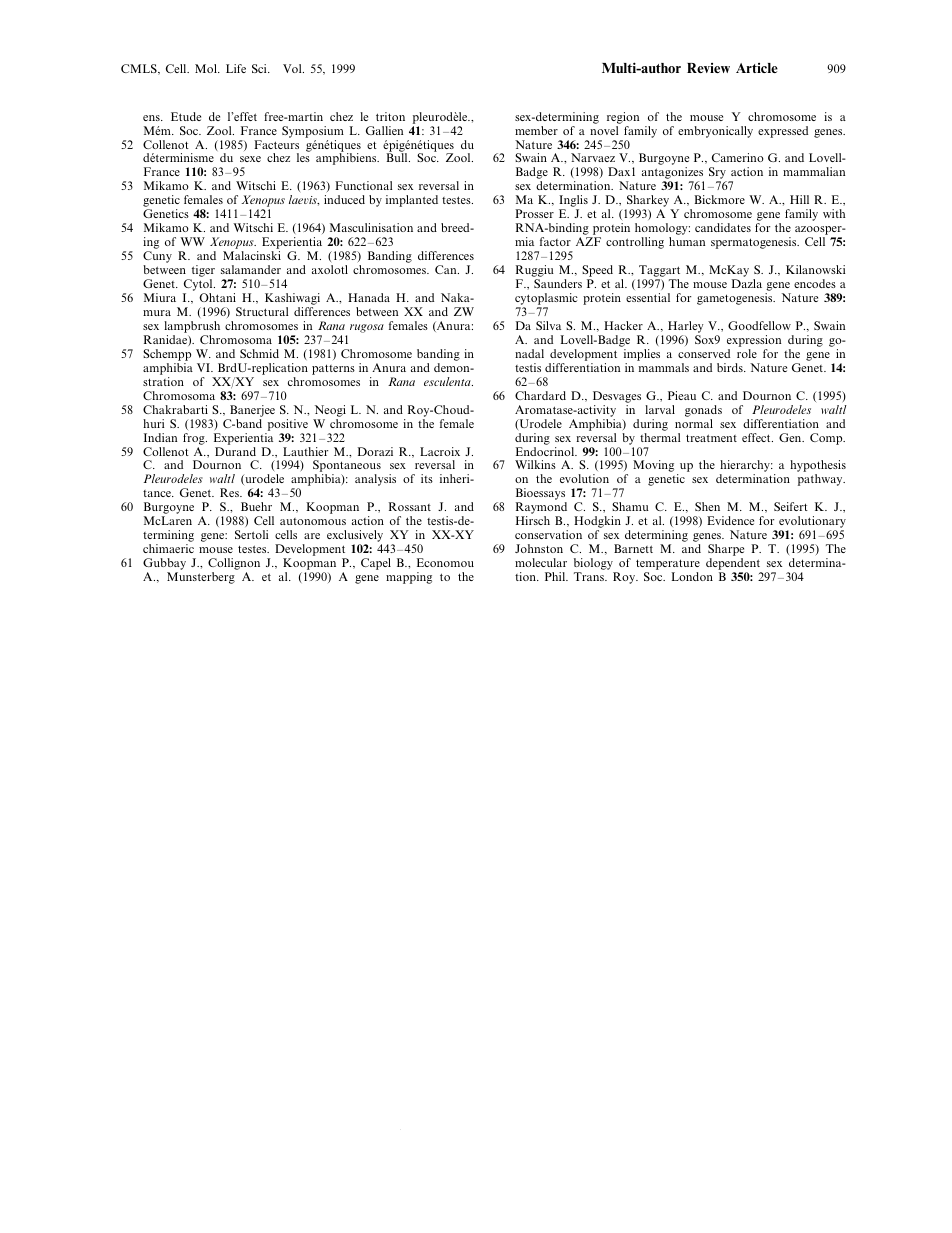 The height and width of the document is (1233, 952). I want to click on autonomous, so click(313, 521).
